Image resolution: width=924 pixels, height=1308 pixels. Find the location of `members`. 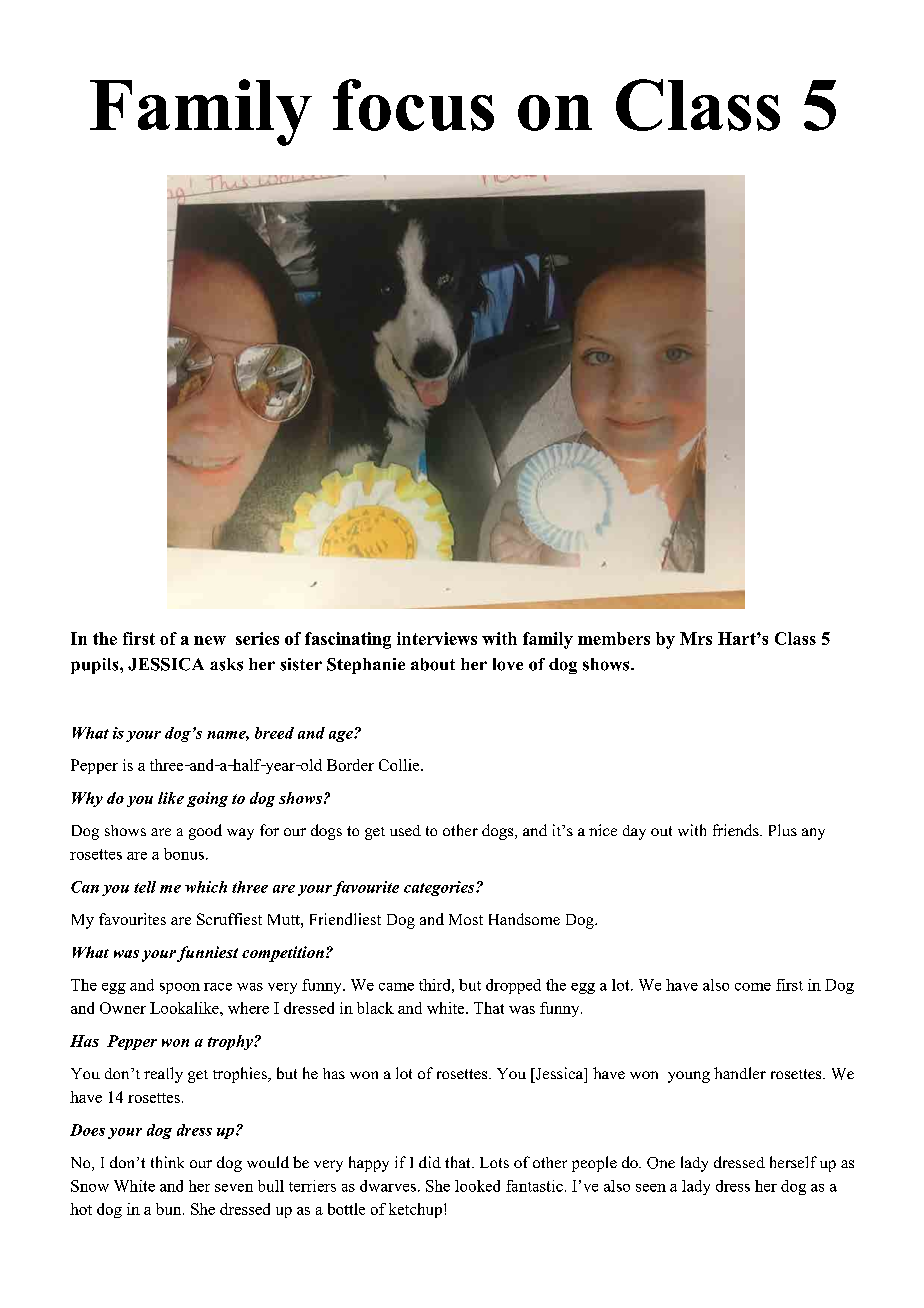

members is located at coordinates (614, 638).
